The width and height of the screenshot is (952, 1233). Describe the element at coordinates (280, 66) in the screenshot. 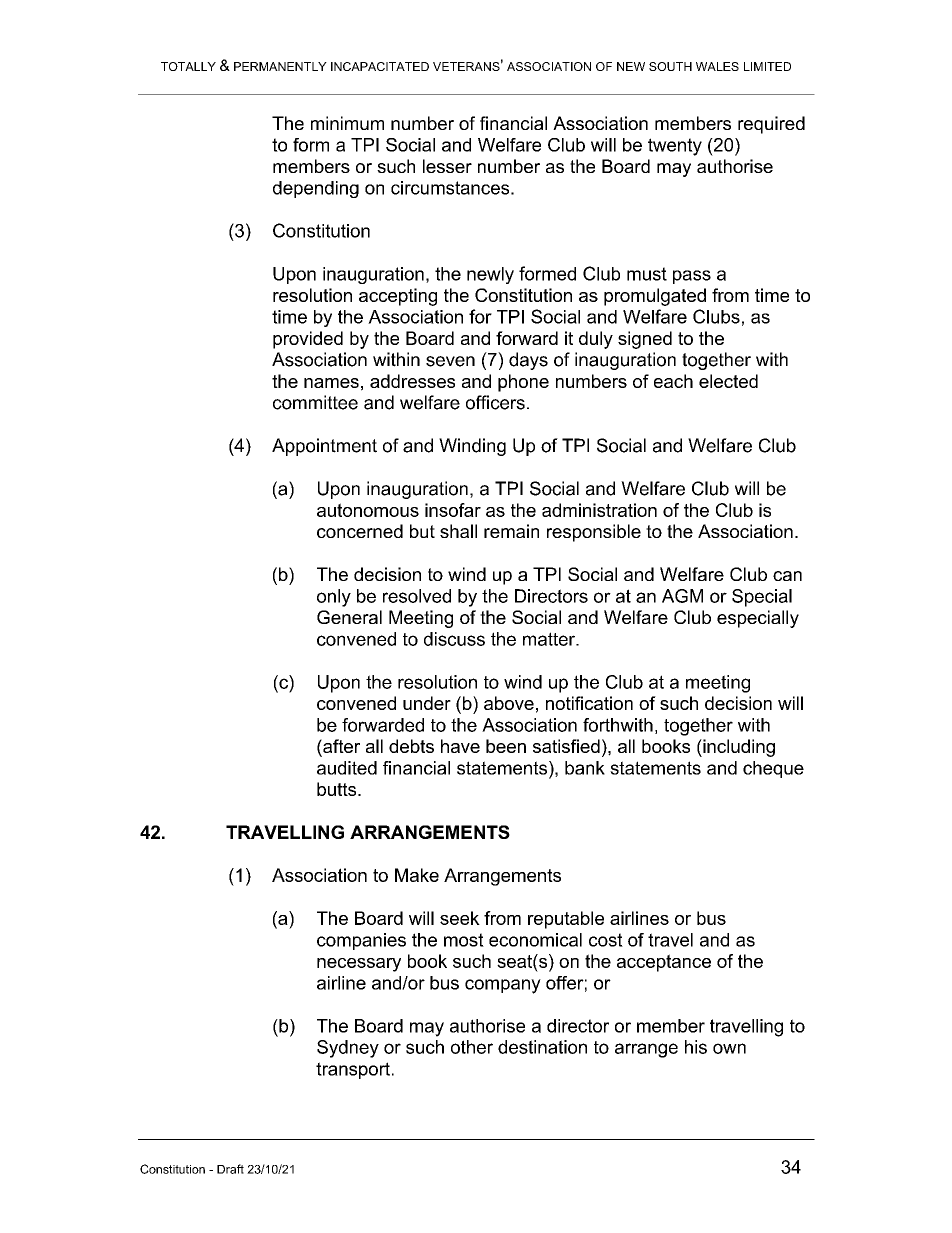

I see `PERMANENTLY` at that location.
